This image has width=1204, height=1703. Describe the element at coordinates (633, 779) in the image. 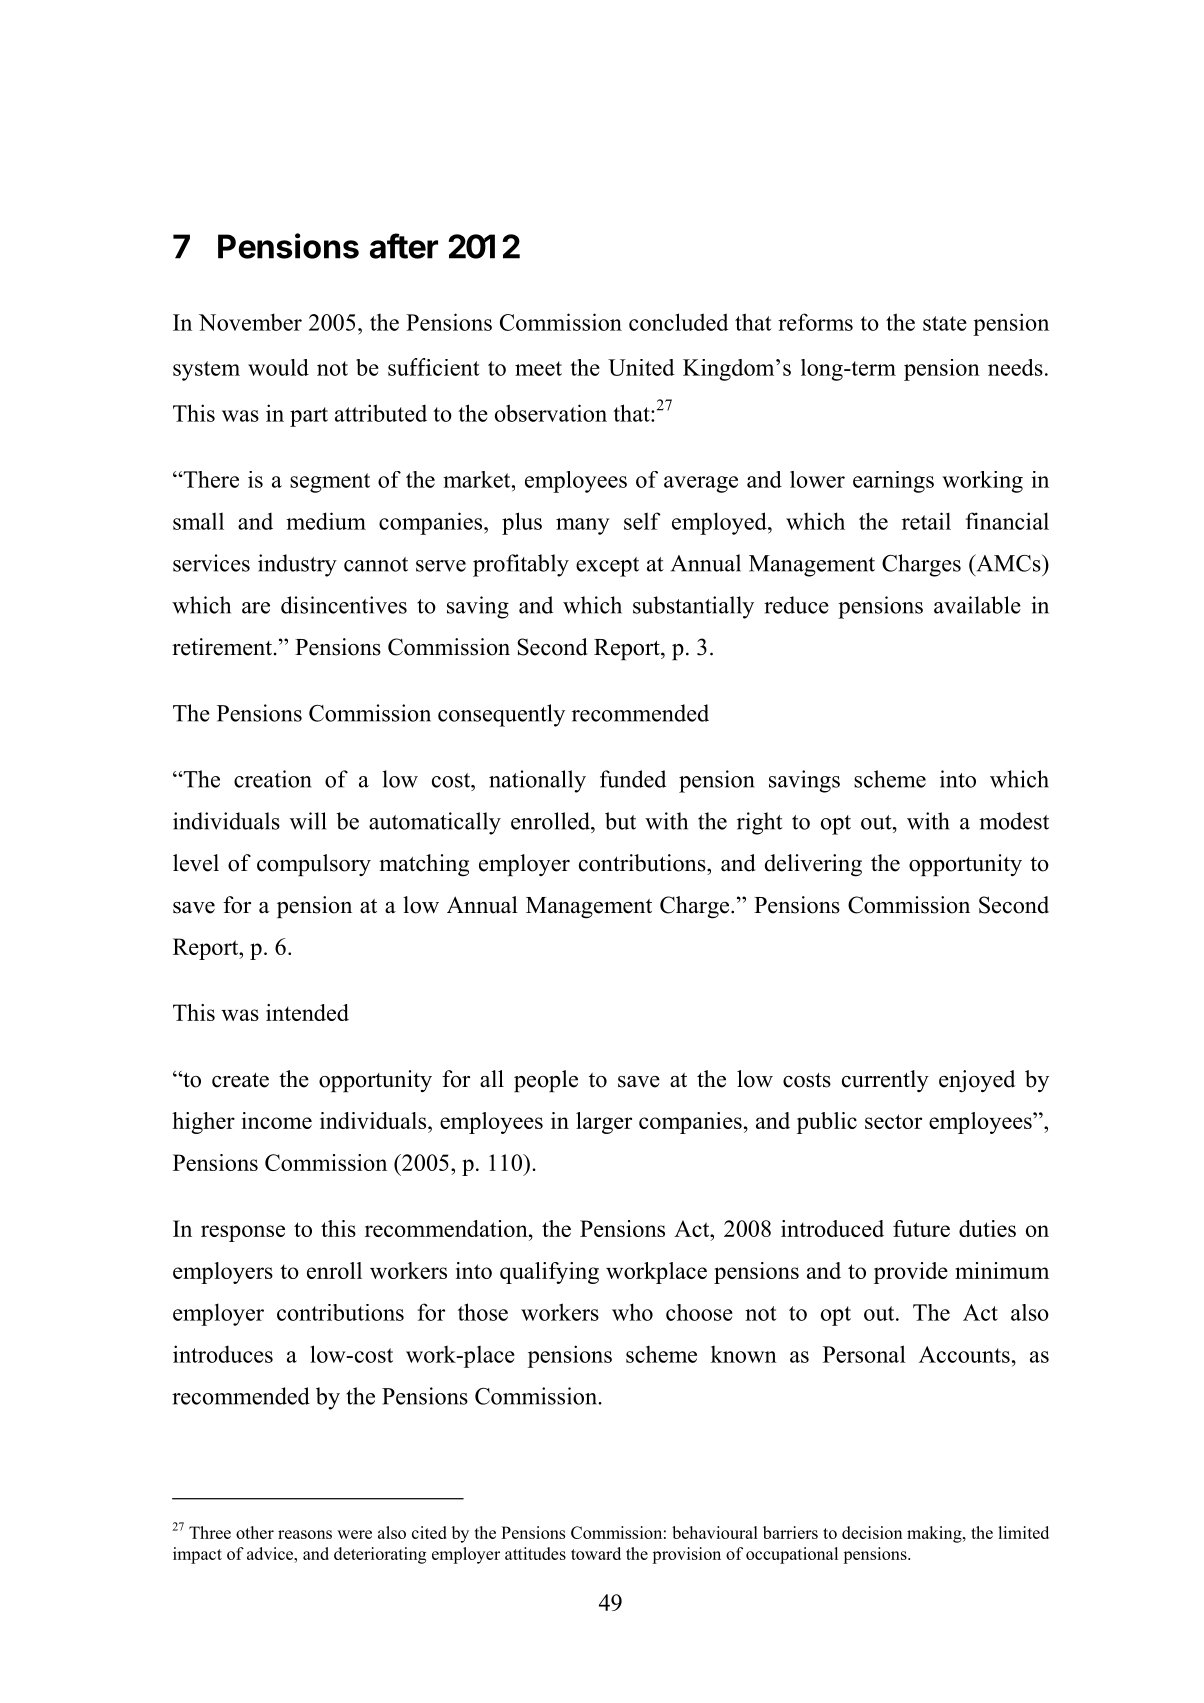

I see `funded` at that location.
